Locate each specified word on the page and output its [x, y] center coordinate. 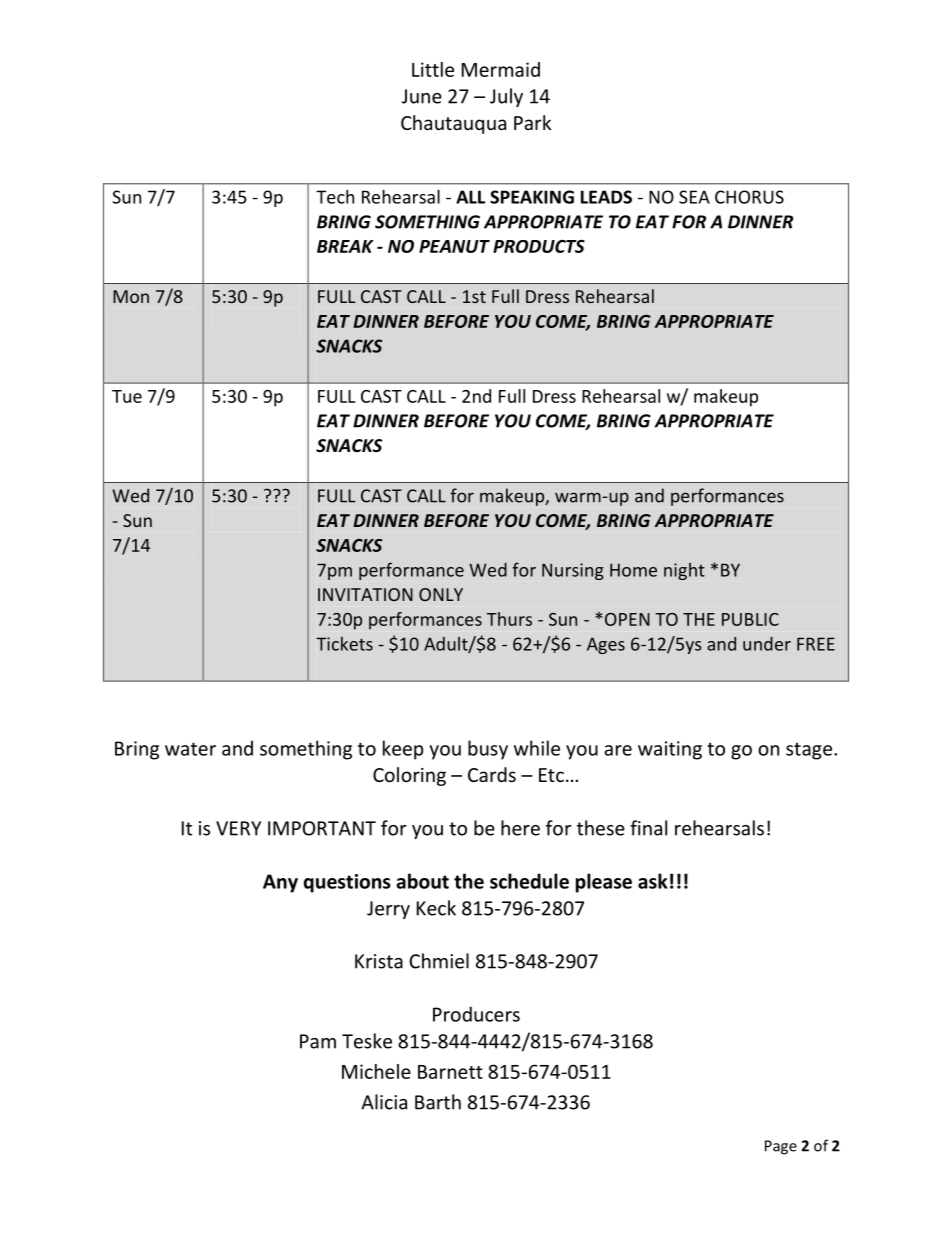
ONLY [441, 594]
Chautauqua [453, 124]
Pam [318, 1041]
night [684, 571]
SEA [694, 197]
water [190, 749]
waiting [670, 750]
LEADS [606, 197]
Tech [335, 196]
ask [652, 881]
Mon [131, 296]
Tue [127, 396]
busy [488, 750]
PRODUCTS [539, 246]
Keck [436, 908]
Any [280, 883]
